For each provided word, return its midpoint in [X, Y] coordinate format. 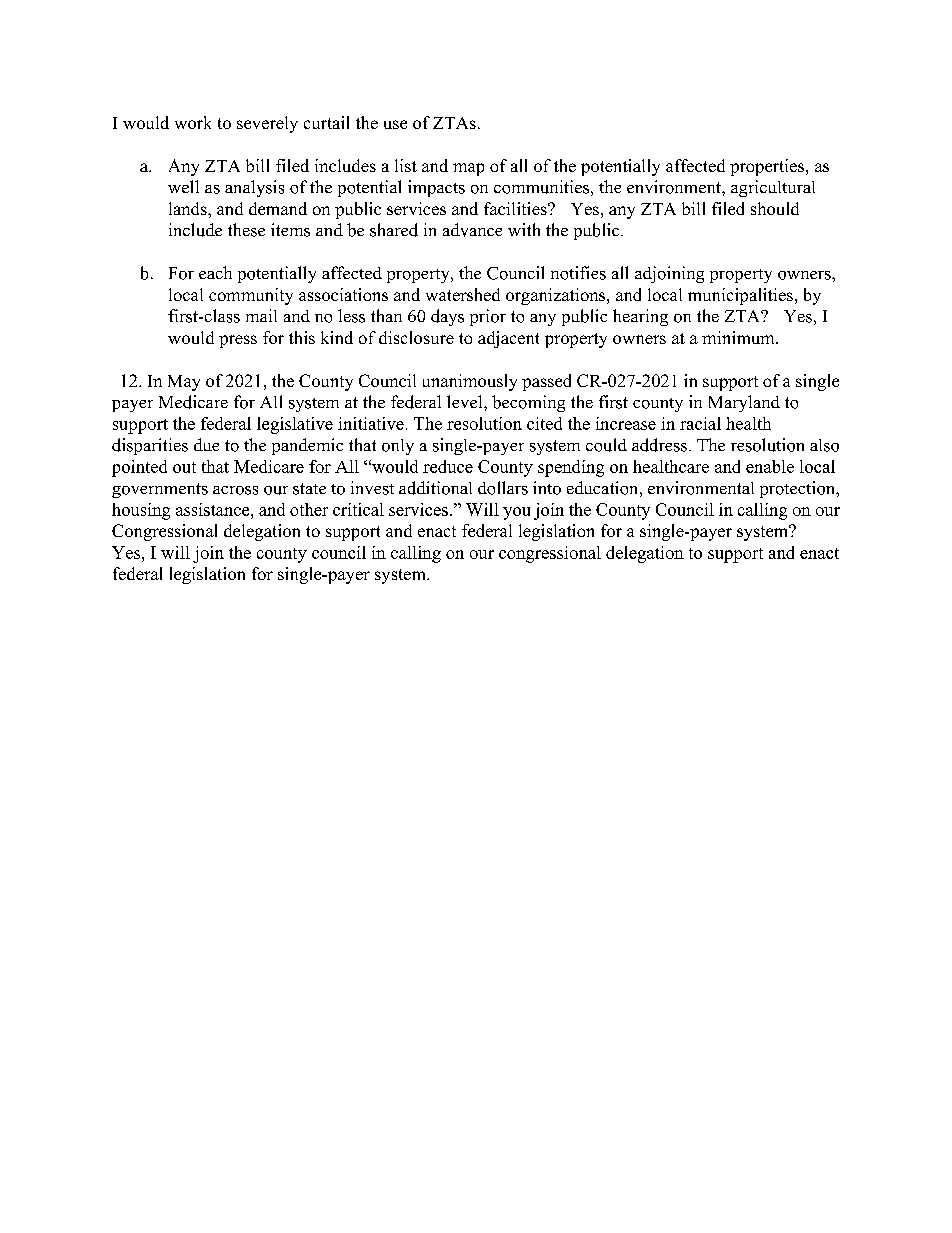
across [235, 490]
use [395, 124]
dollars [503, 488]
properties [768, 167]
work [193, 122]
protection [799, 489]
